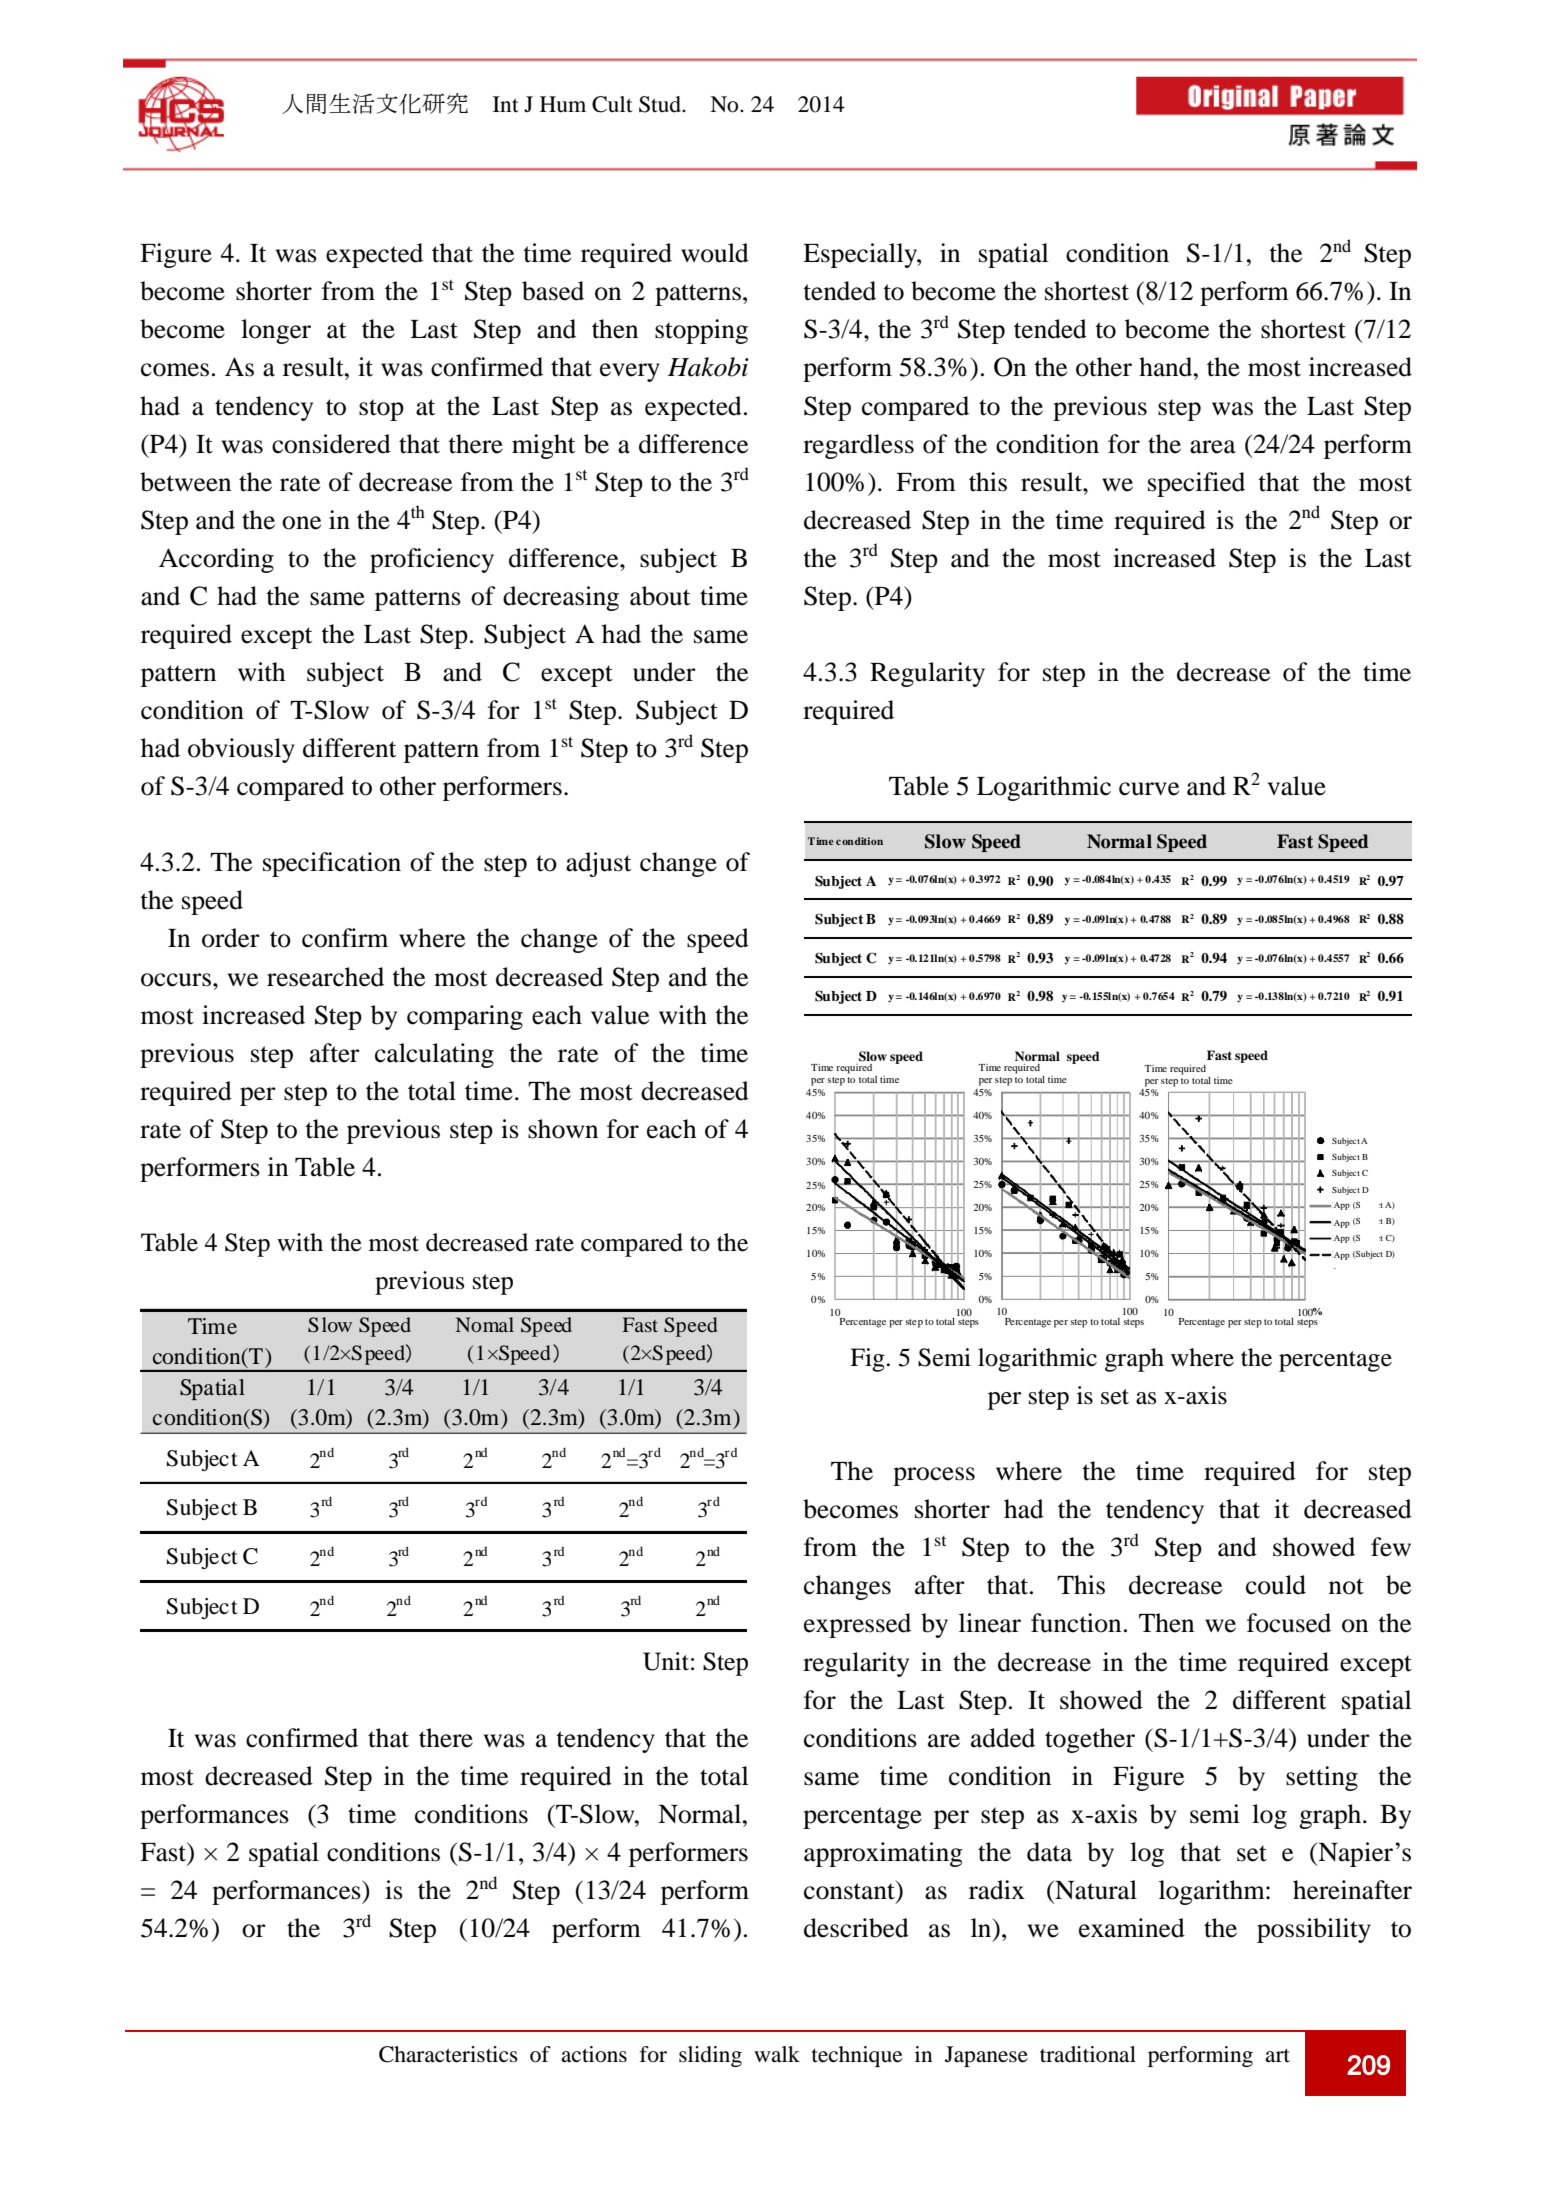 Image resolution: width=1552 pixels, height=2195 pixels. I want to click on curve, so click(1149, 789).
